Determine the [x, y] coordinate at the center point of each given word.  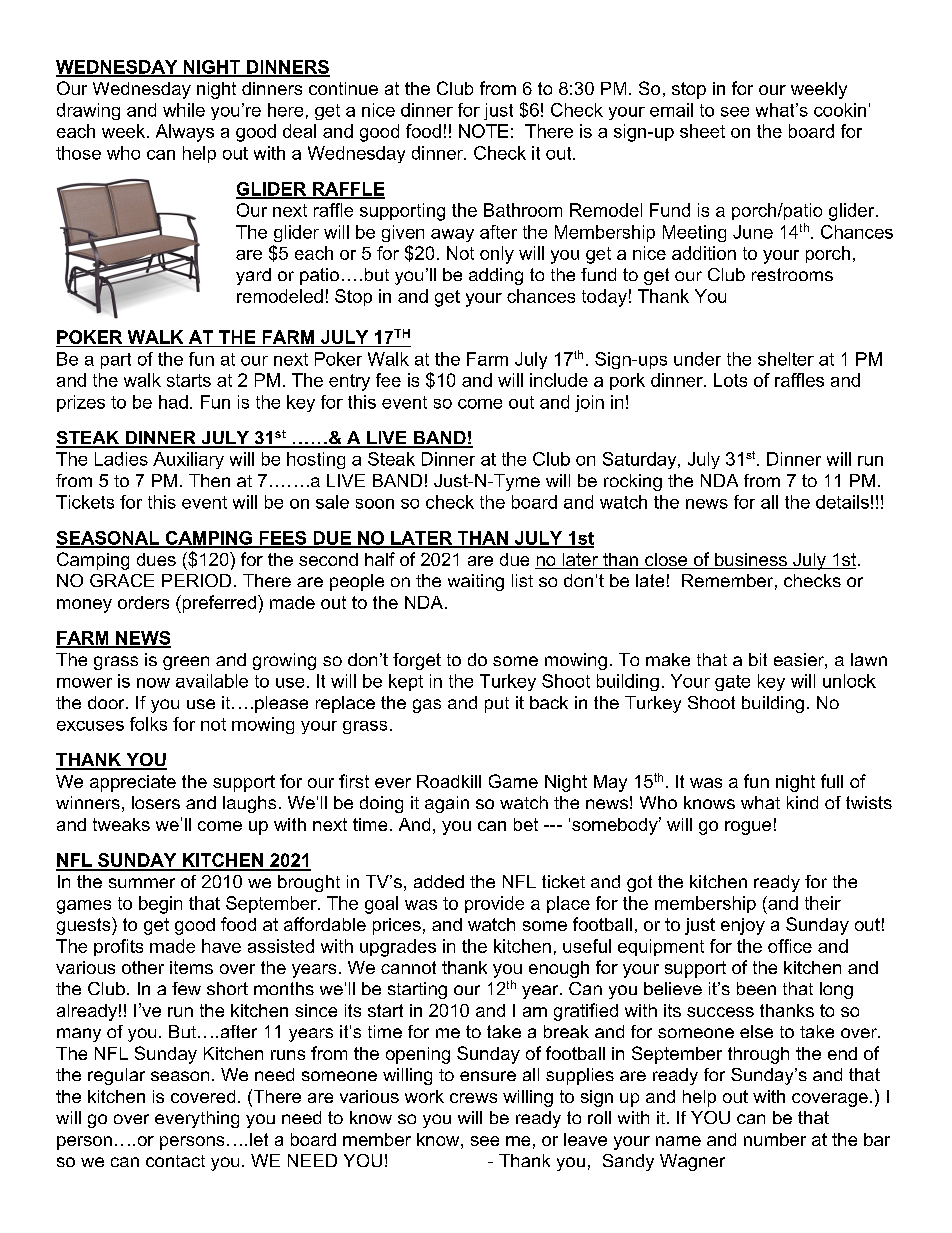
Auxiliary [188, 460]
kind [802, 802]
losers [156, 802]
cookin [840, 110]
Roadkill [449, 781]
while [184, 110]
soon [375, 504]
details [842, 502]
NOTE [483, 131]
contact [175, 1161]
